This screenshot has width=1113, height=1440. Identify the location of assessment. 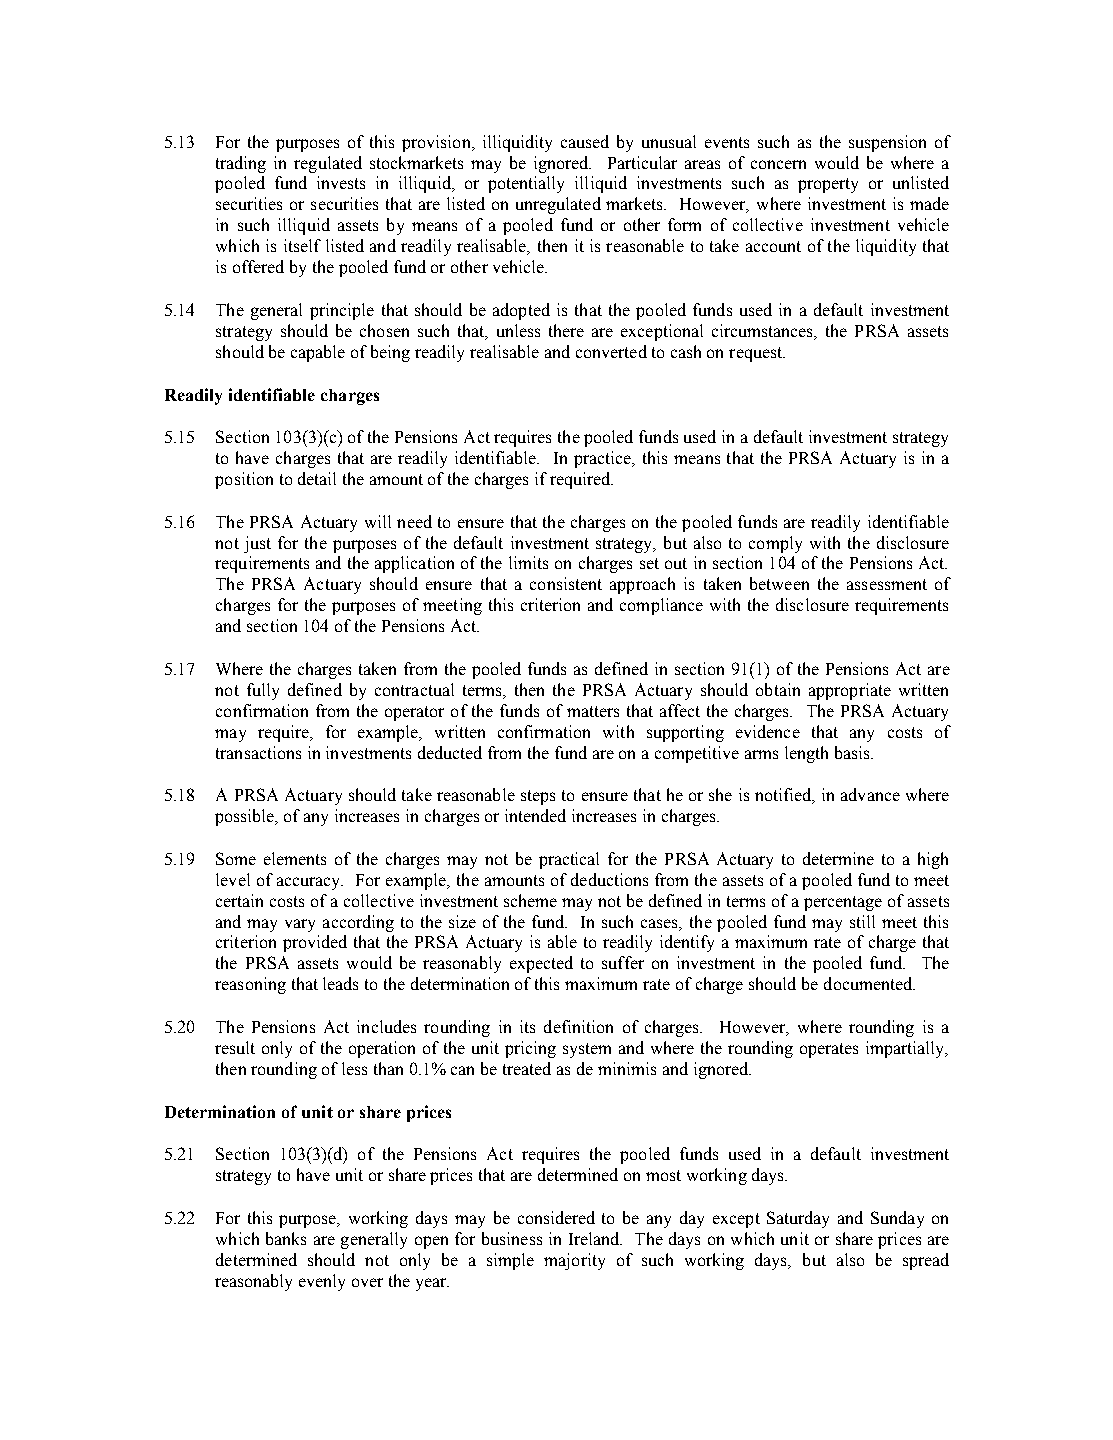
(887, 584).
